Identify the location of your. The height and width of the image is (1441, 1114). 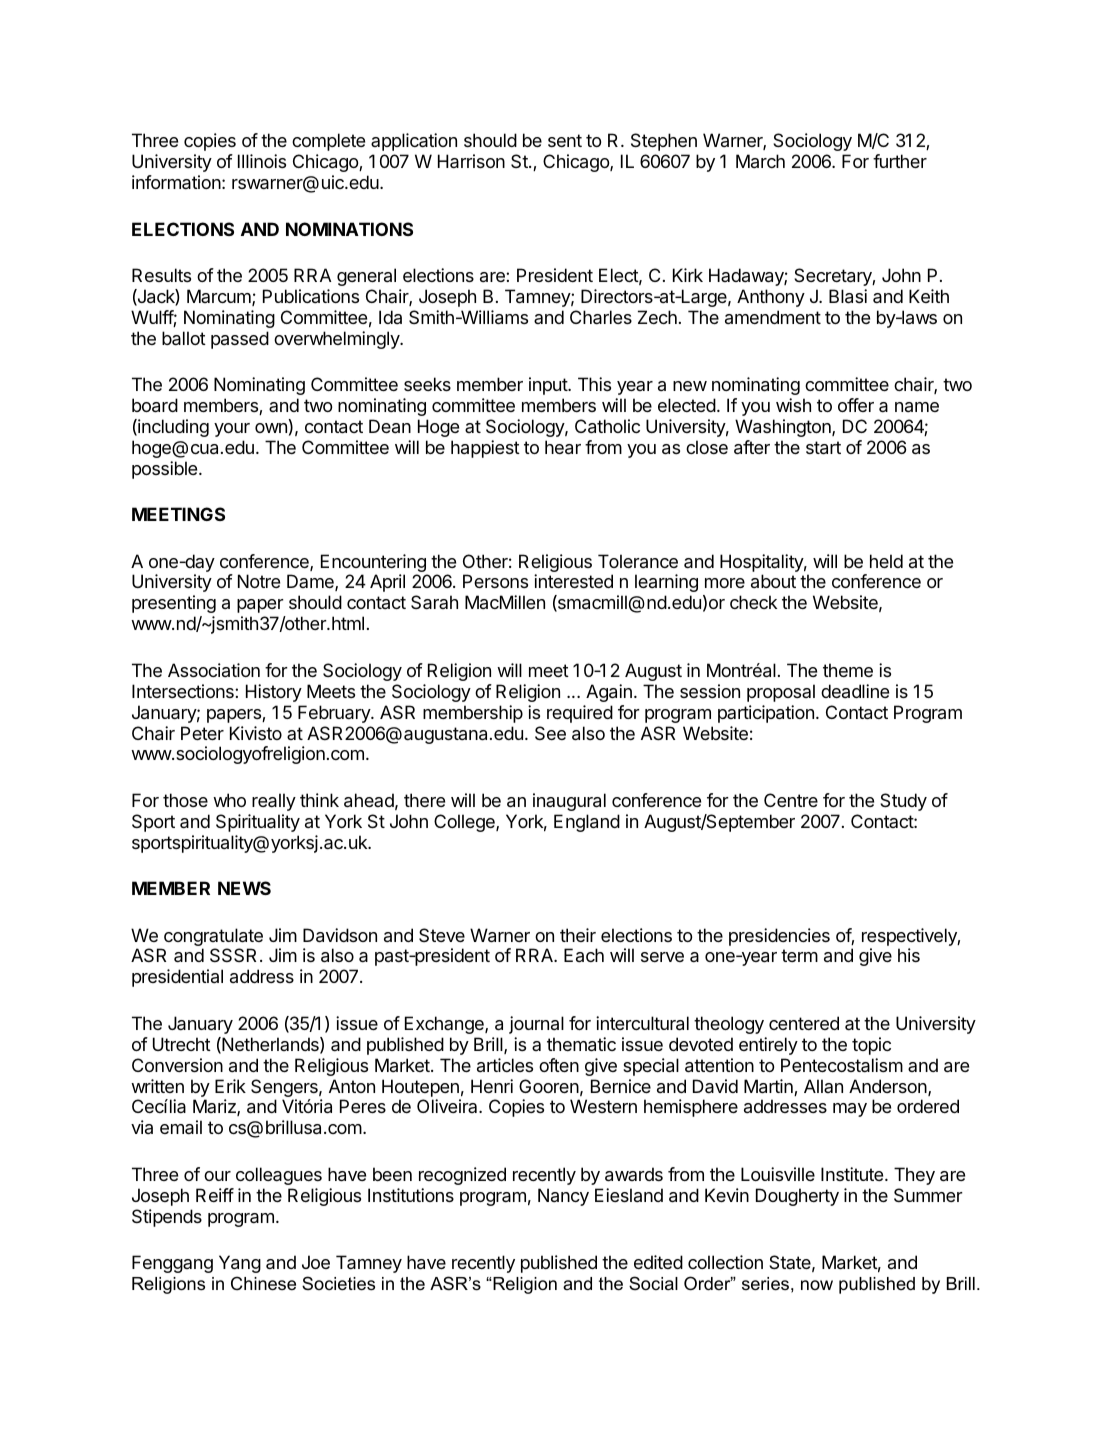
(232, 430).
